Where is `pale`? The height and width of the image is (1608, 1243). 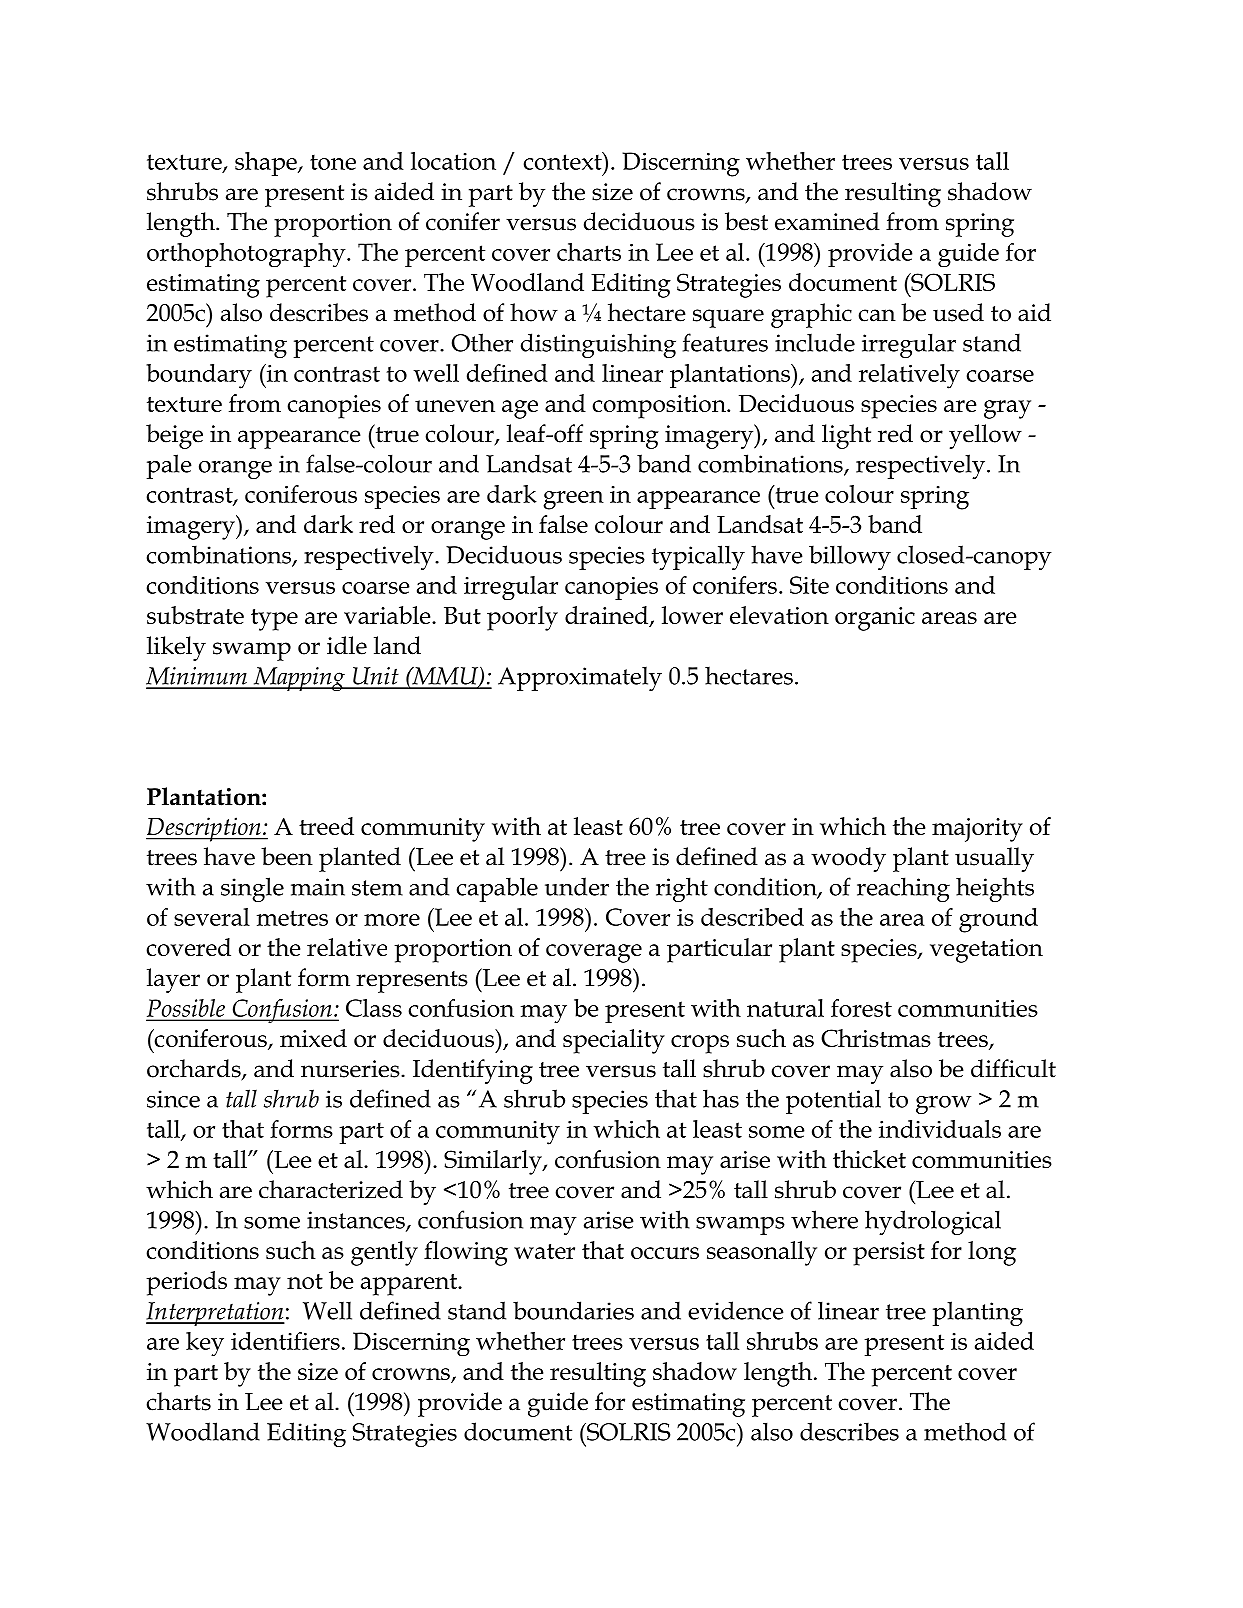 pale is located at coordinates (169, 466).
